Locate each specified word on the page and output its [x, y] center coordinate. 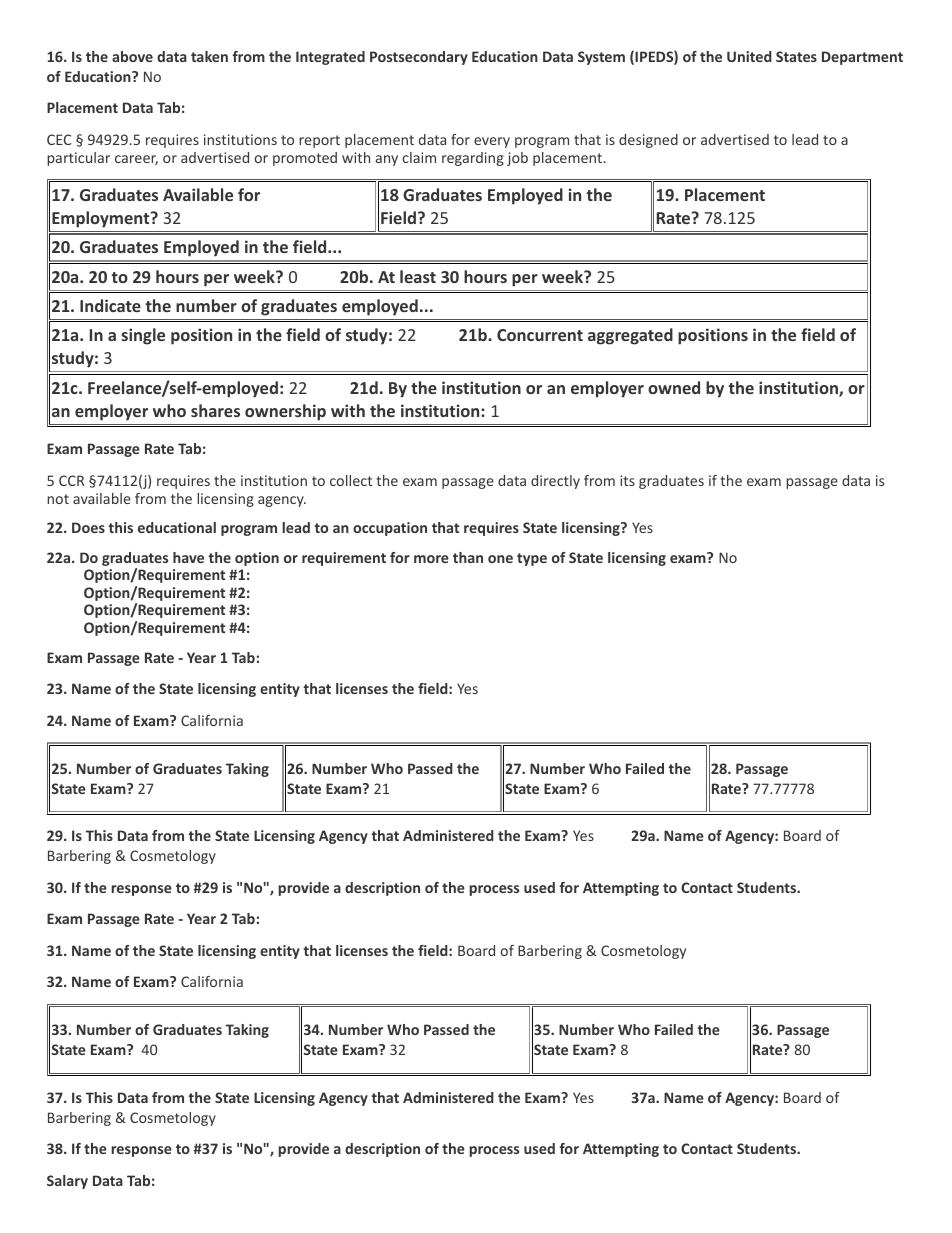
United [749, 56]
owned [674, 387]
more [431, 559]
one [500, 559]
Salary [67, 1182]
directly [555, 482]
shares [215, 410]
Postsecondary [419, 58]
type [532, 559]
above [132, 56]
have [188, 557]
